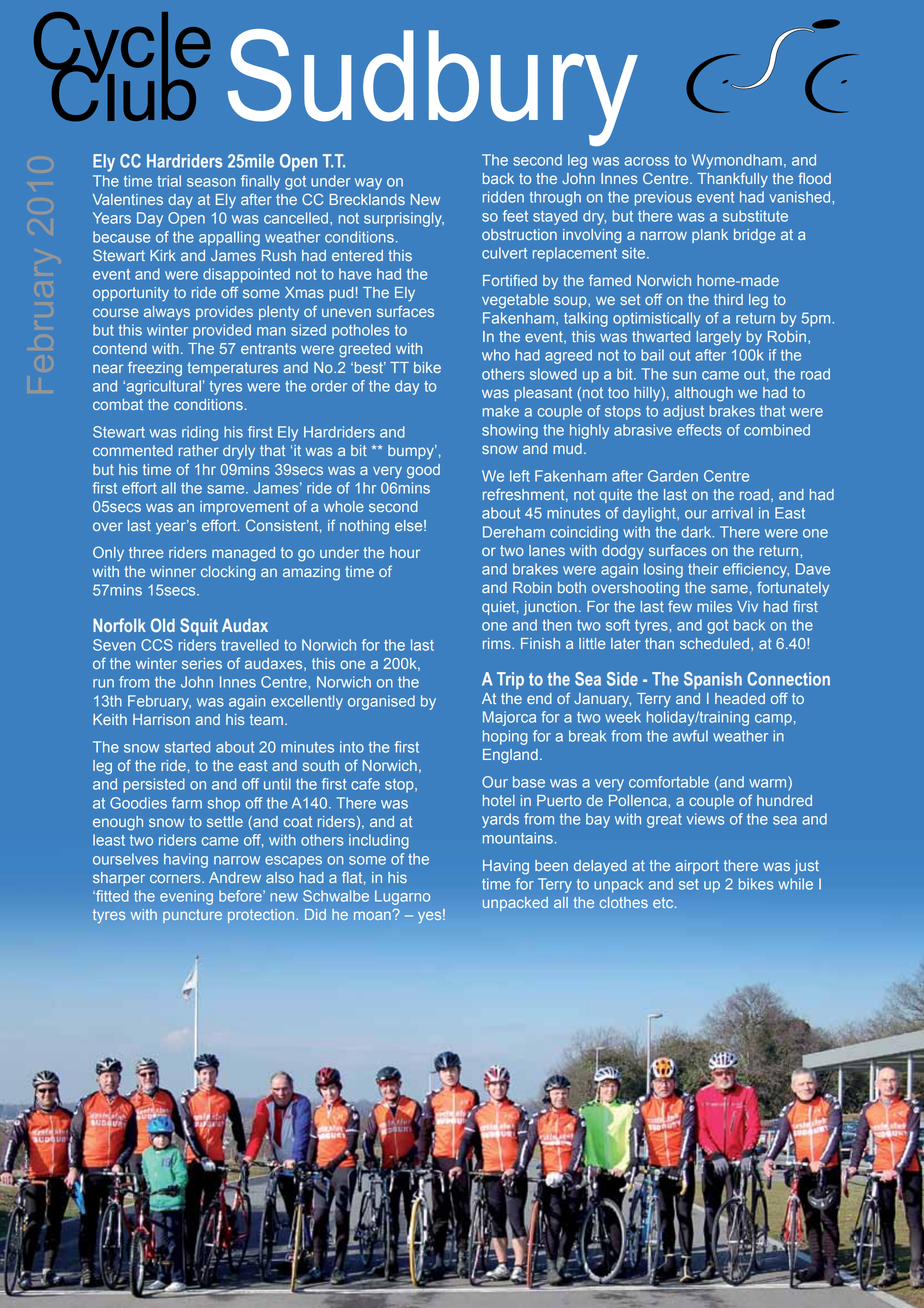  What do you see at coordinates (173, 571) in the screenshot?
I see `winner` at bounding box center [173, 571].
